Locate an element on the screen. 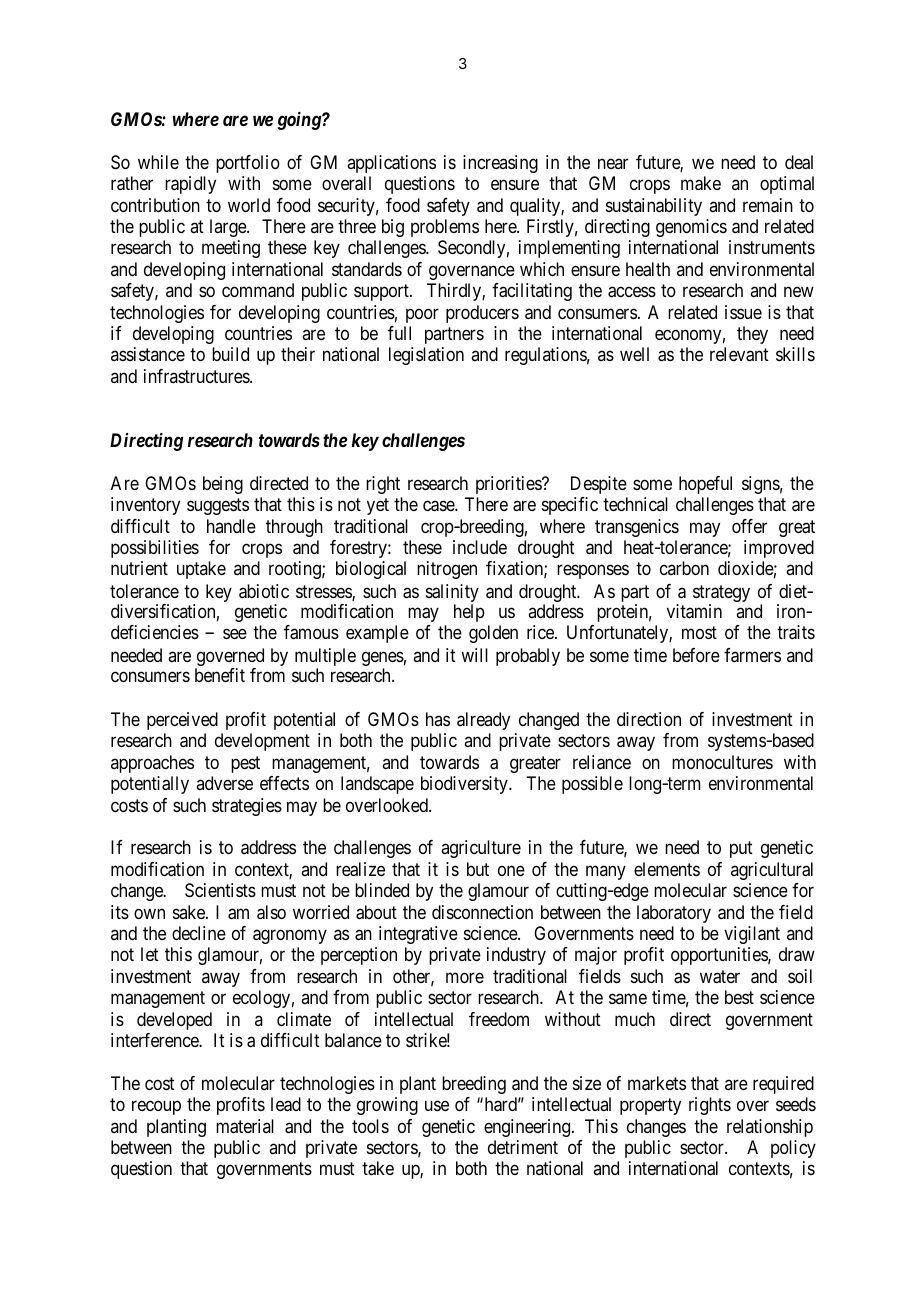 This screenshot has height=1307, width=924. use is located at coordinates (437, 1105).
